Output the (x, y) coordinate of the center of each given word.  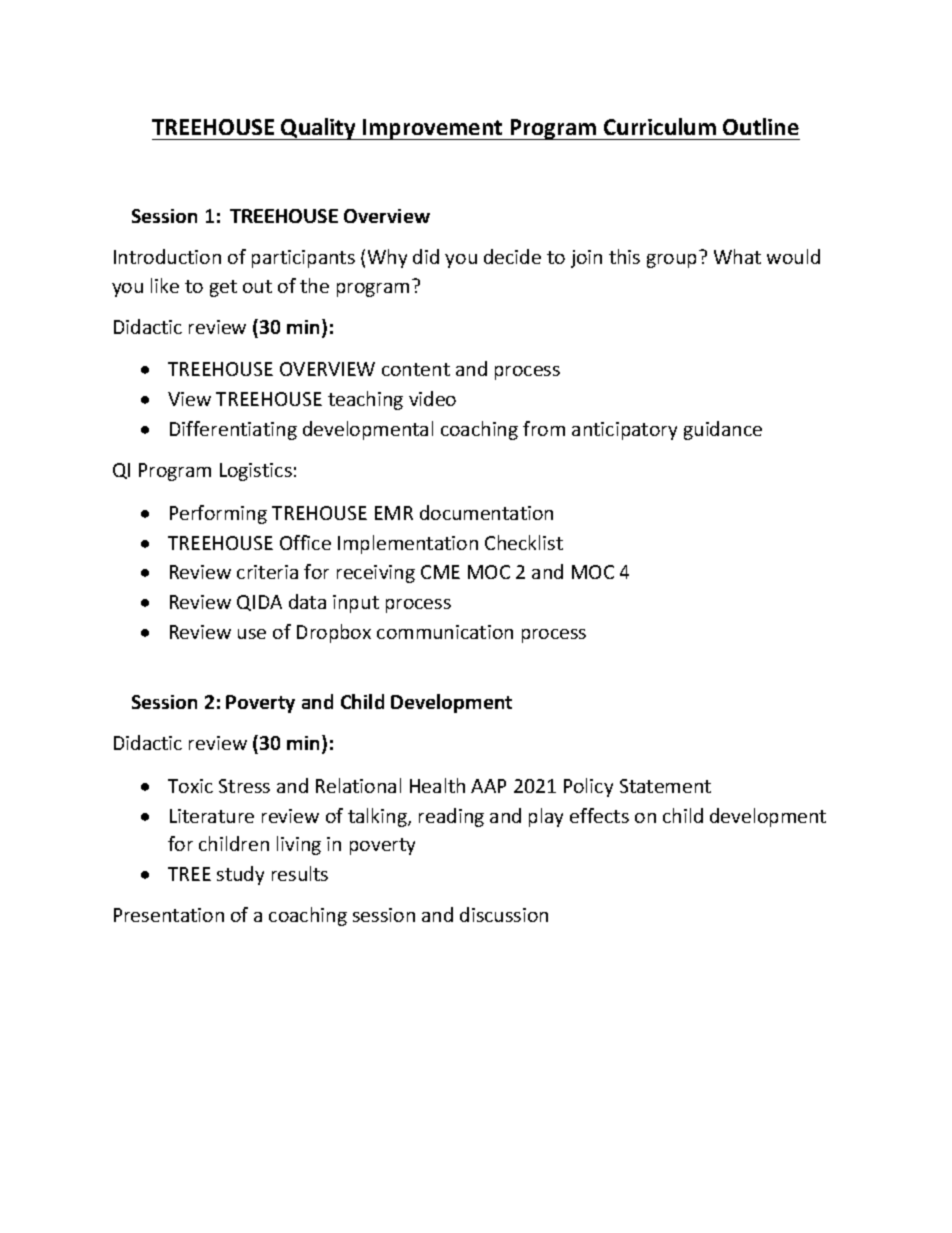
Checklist (524, 542)
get (223, 288)
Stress (244, 786)
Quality (319, 129)
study (240, 875)
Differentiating (233, 430)
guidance (723, 430)
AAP (488, 786)
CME (440, 572)
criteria (267, 572)
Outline (761, 126)
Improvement (433, 129)
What (737, 256)
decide (512, 256)
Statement (665, 786)
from (544, 428)
